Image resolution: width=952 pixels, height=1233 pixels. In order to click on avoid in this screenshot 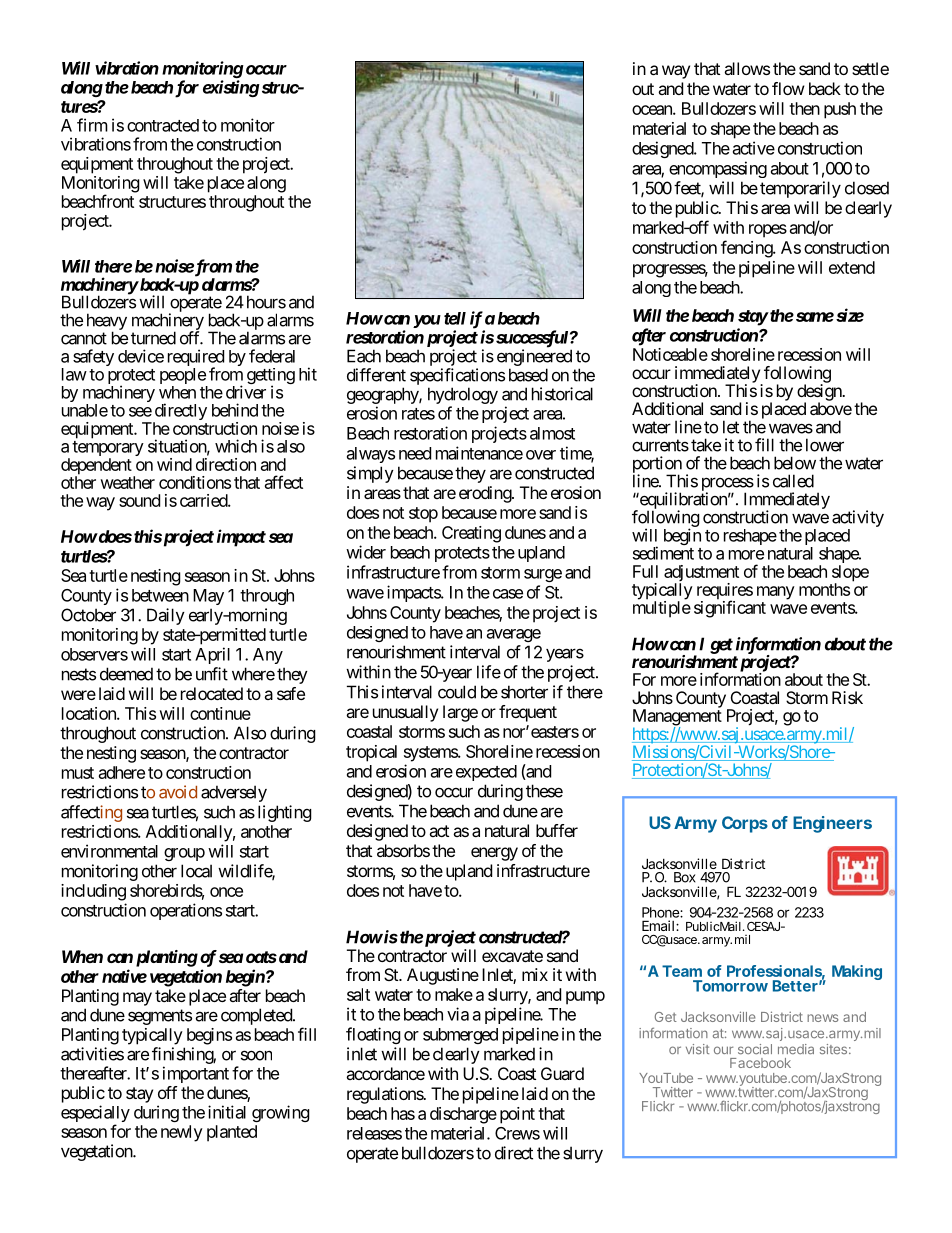, I will do `click(178, 792)`.
